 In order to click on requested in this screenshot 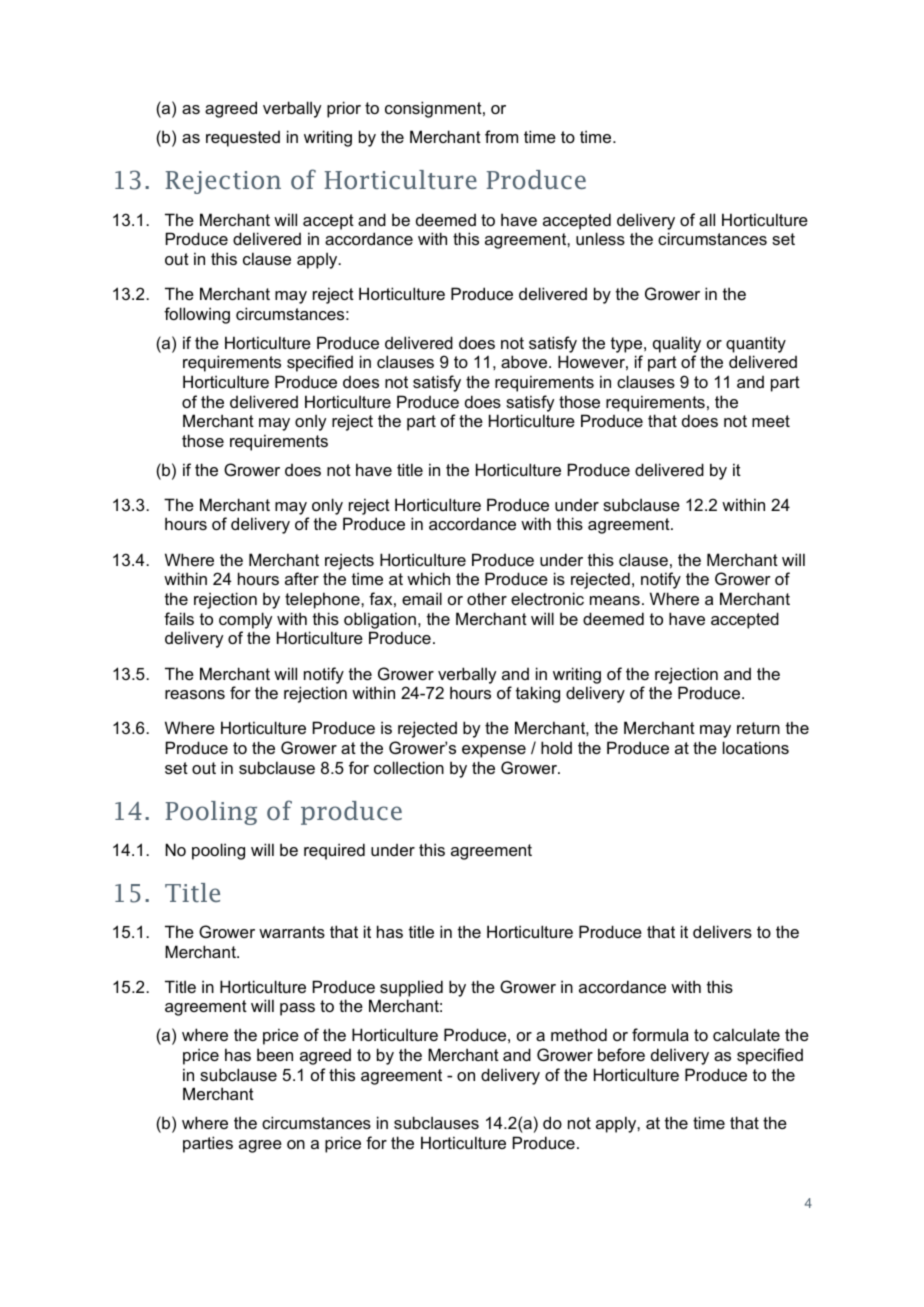, I will do `click(243, 139)`.
